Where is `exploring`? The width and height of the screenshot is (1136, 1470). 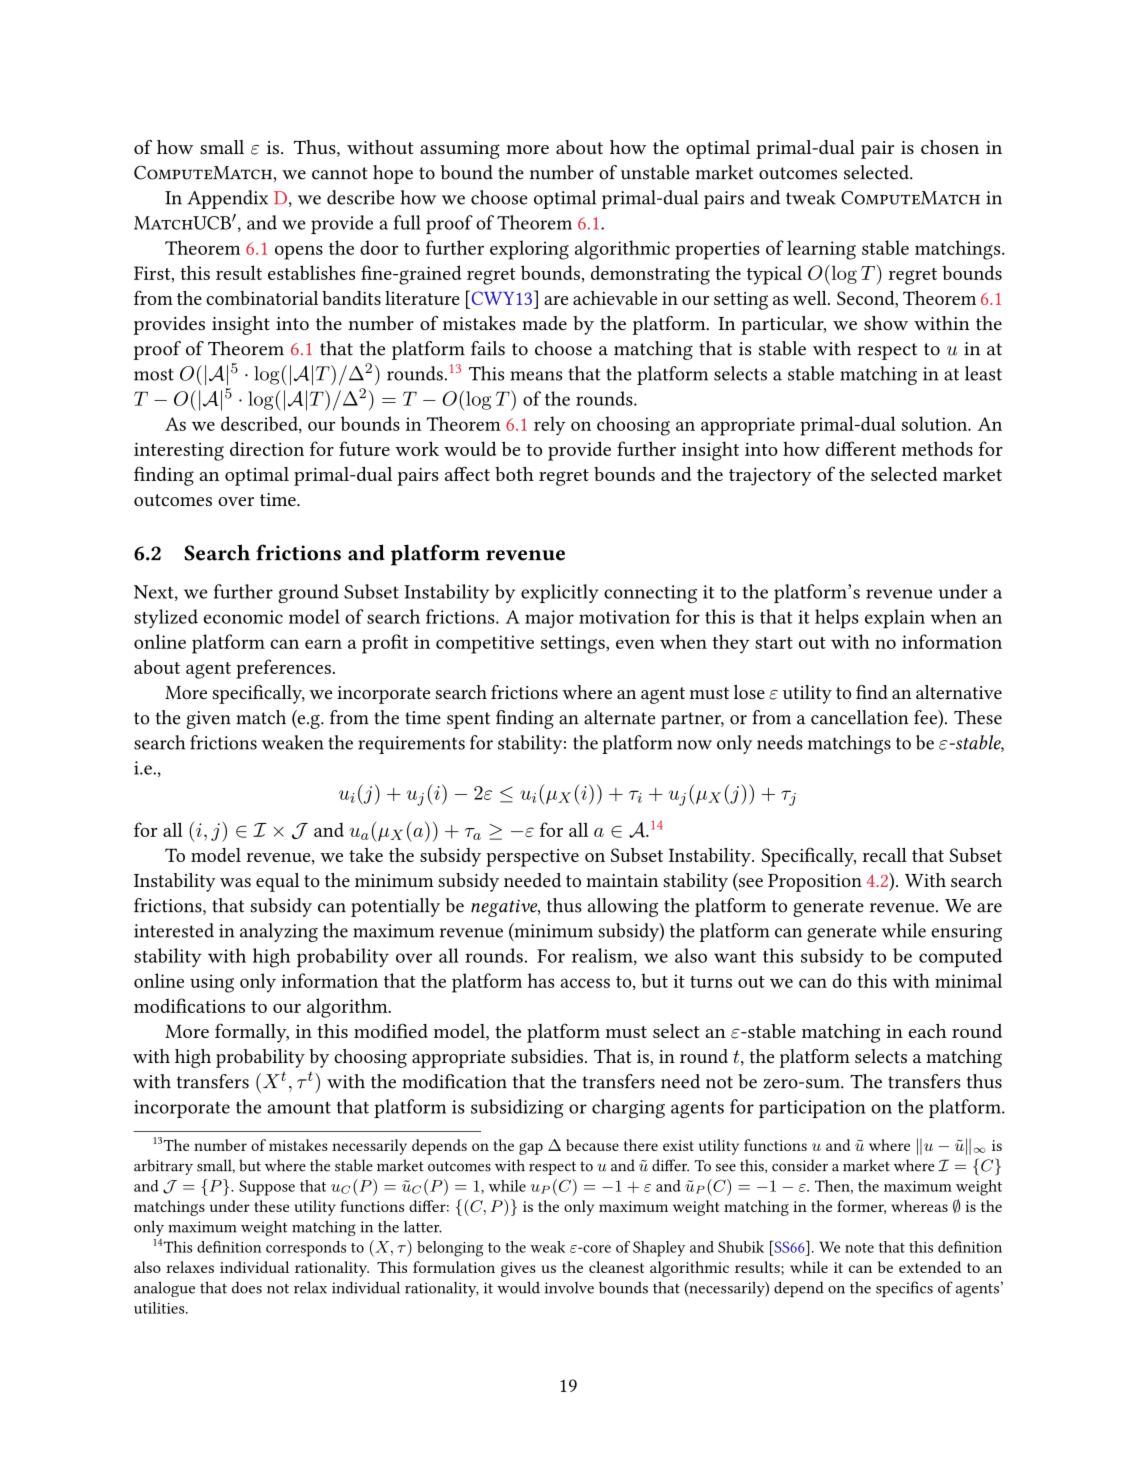 exploring is located at coordinates (529, 250).
